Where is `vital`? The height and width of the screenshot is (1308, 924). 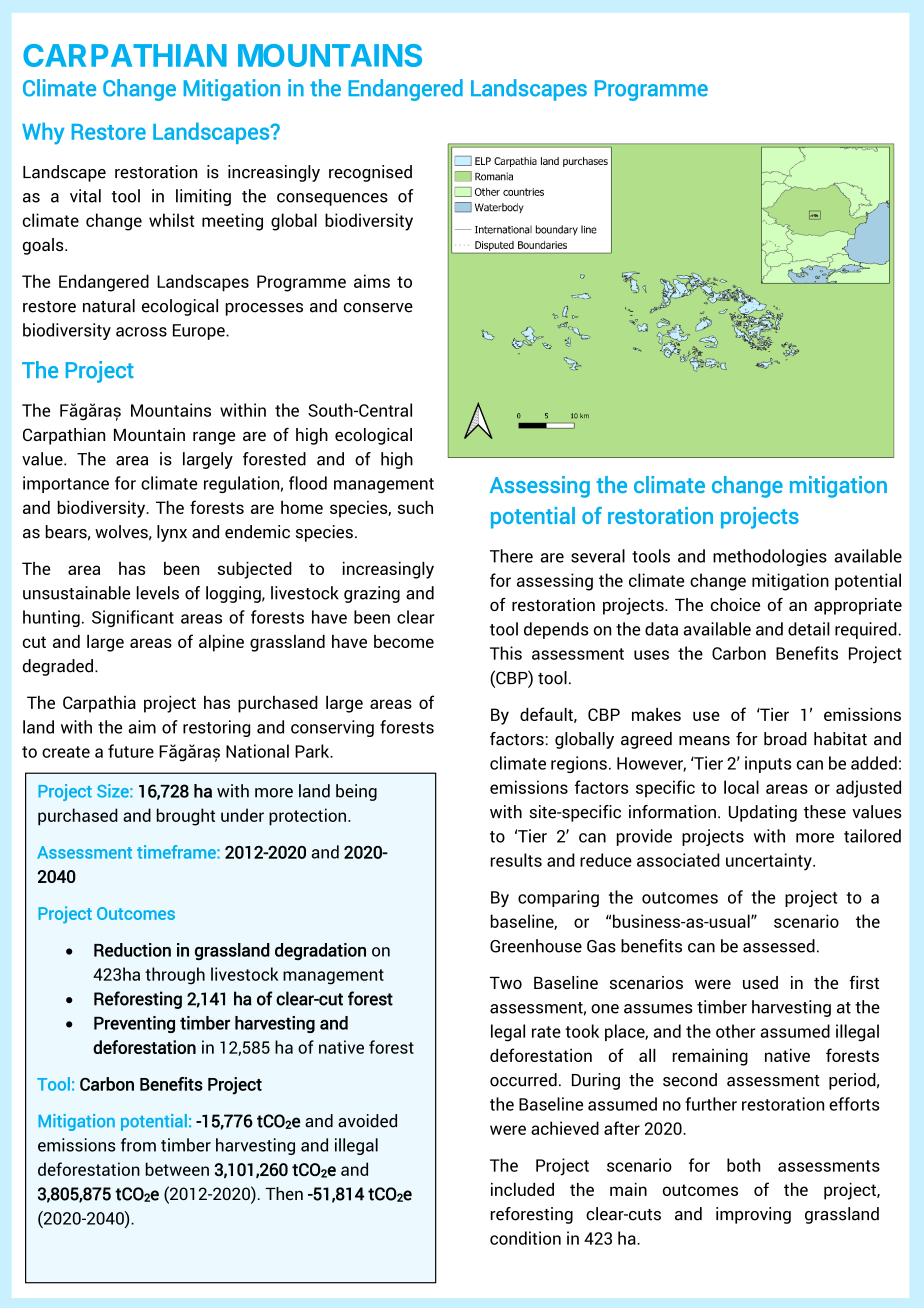
vital is located at coordinates (85, 196).
